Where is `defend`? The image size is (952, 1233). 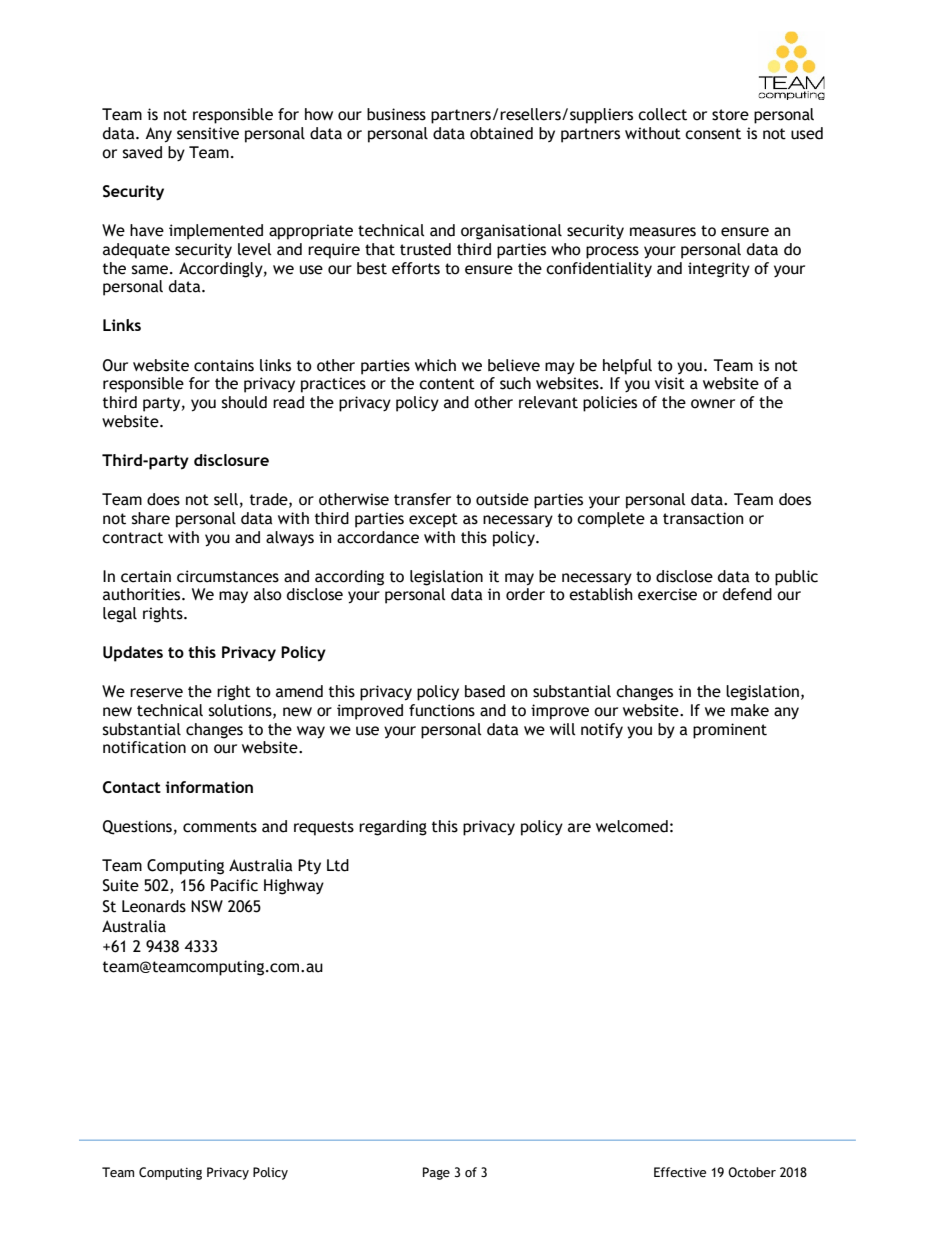
defend is located at coordinates (747, 594).
